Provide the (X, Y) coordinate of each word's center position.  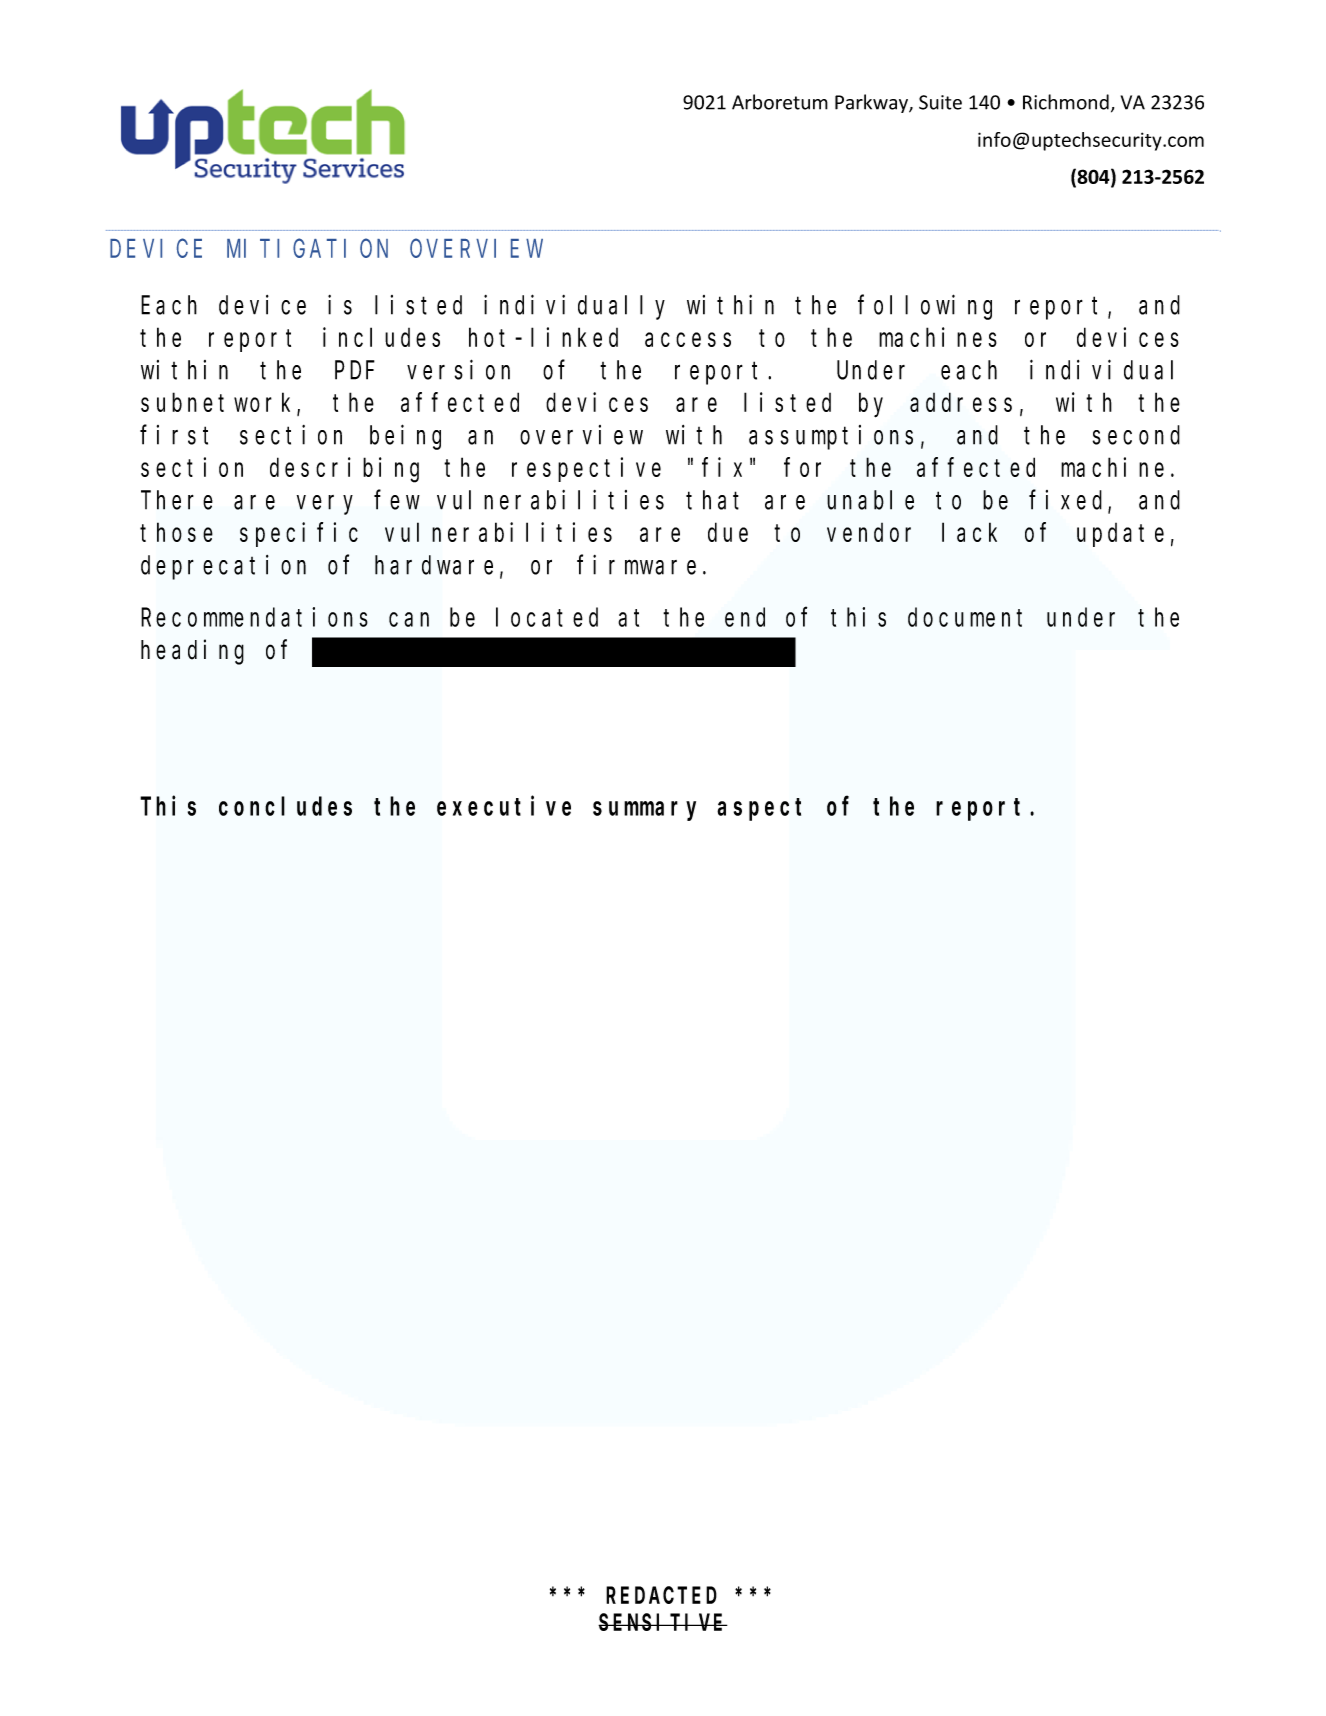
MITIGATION (307, 249)
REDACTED (661, 1596)
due (728, 532)
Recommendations (254, 617)
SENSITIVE (663, 1623)
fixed (1069, 501)
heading (192, 652)
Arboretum (780, 102)
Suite (940, 102)
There (177, 500)
